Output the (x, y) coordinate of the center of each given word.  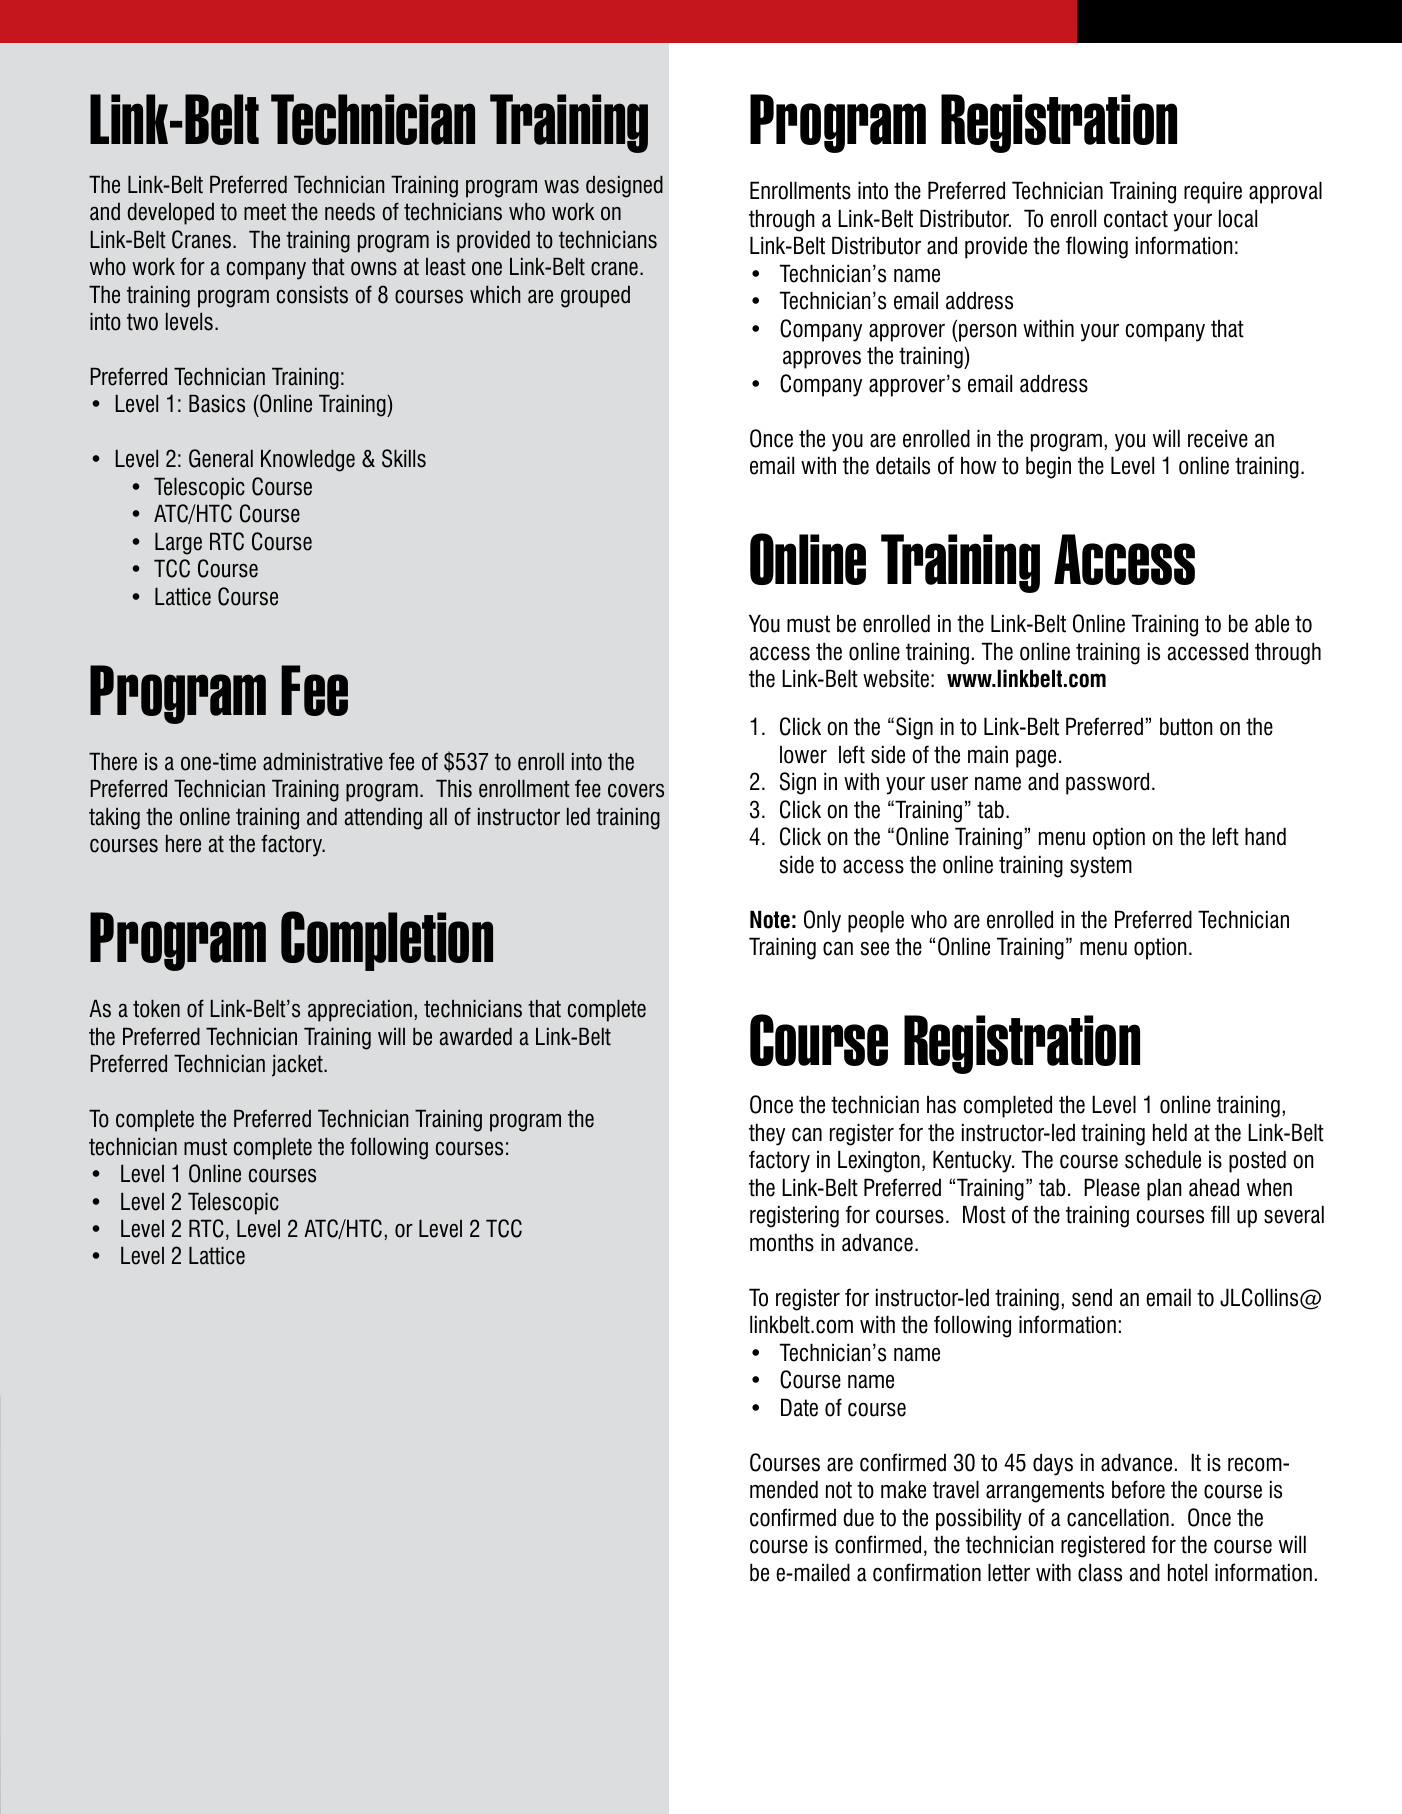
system (1101, 867)
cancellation (1118, 1517)
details (903, 465)
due (858, 1517)
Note (770, 919)
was (561, 187)
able (1272, 623)
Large (178, 543)
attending (383, 818)
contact (1136, 219)
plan (1164, 1189)
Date (799, 1407)
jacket (298, 1065)
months (782, 1242)
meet (265, 212)
